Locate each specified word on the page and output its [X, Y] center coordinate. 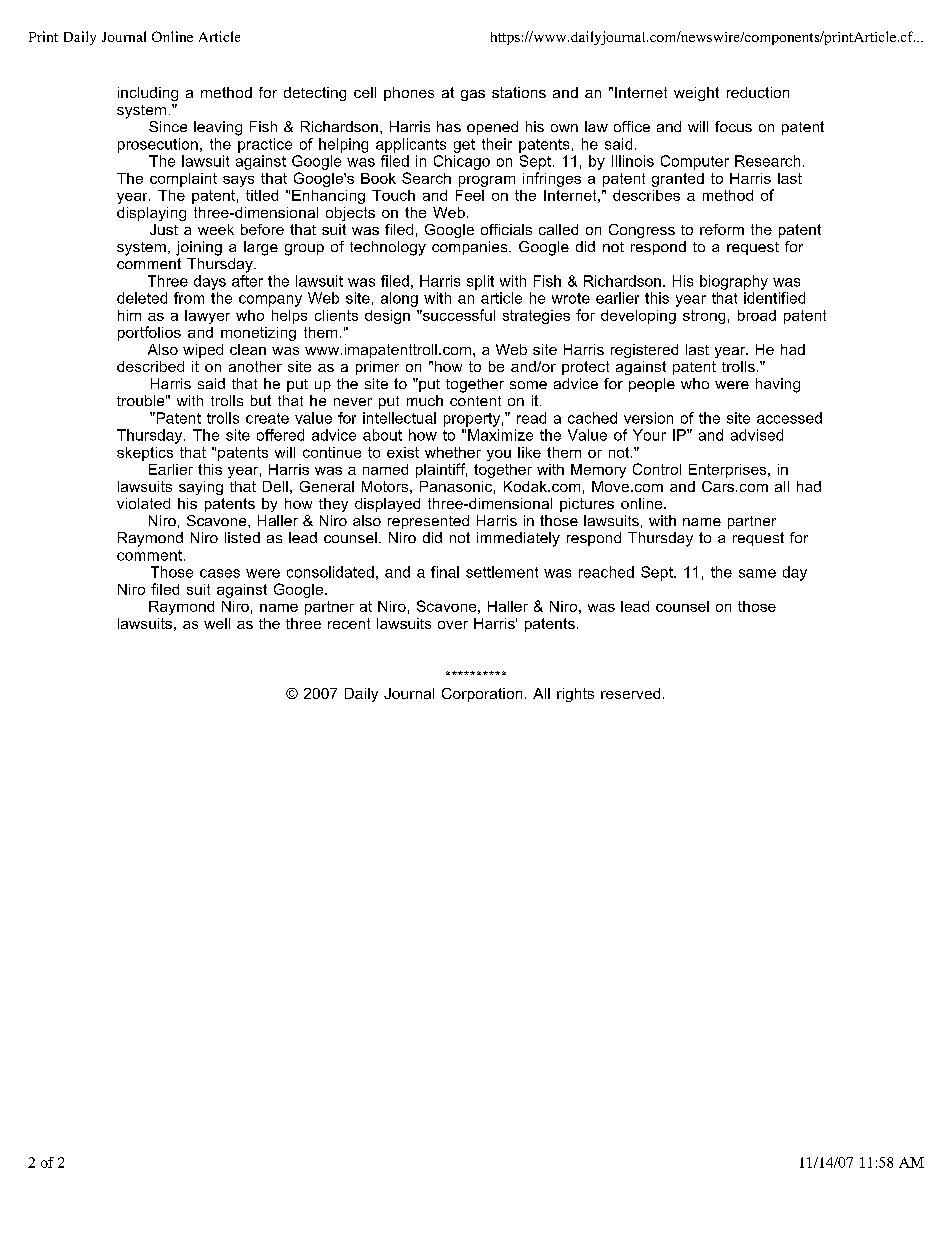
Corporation [482, 695]
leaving [218, 128]
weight [696, 94]
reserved [630, 693]
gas [473, 95]
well [217, 623]
